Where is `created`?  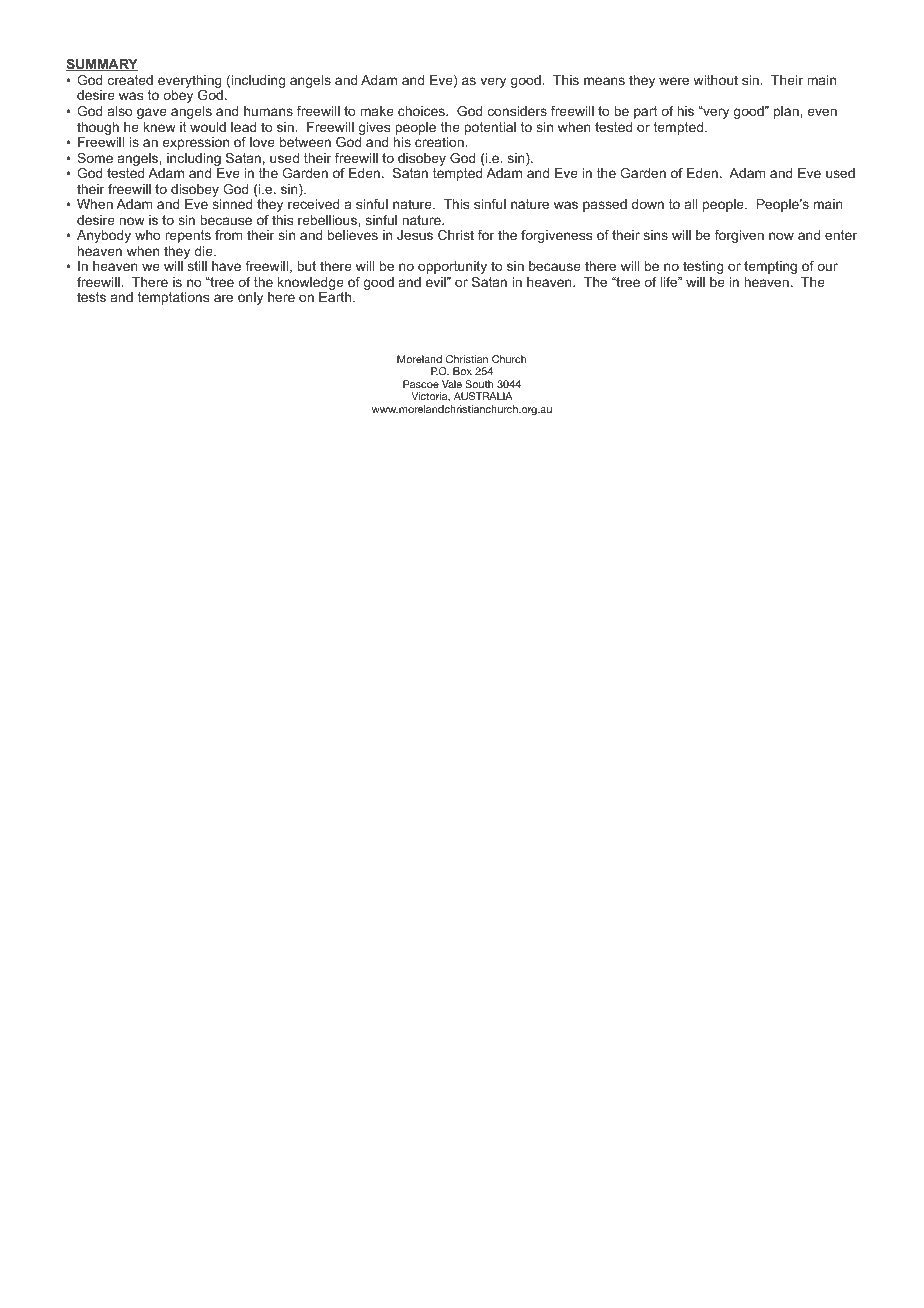 created is located at coordinates (130, 80).
